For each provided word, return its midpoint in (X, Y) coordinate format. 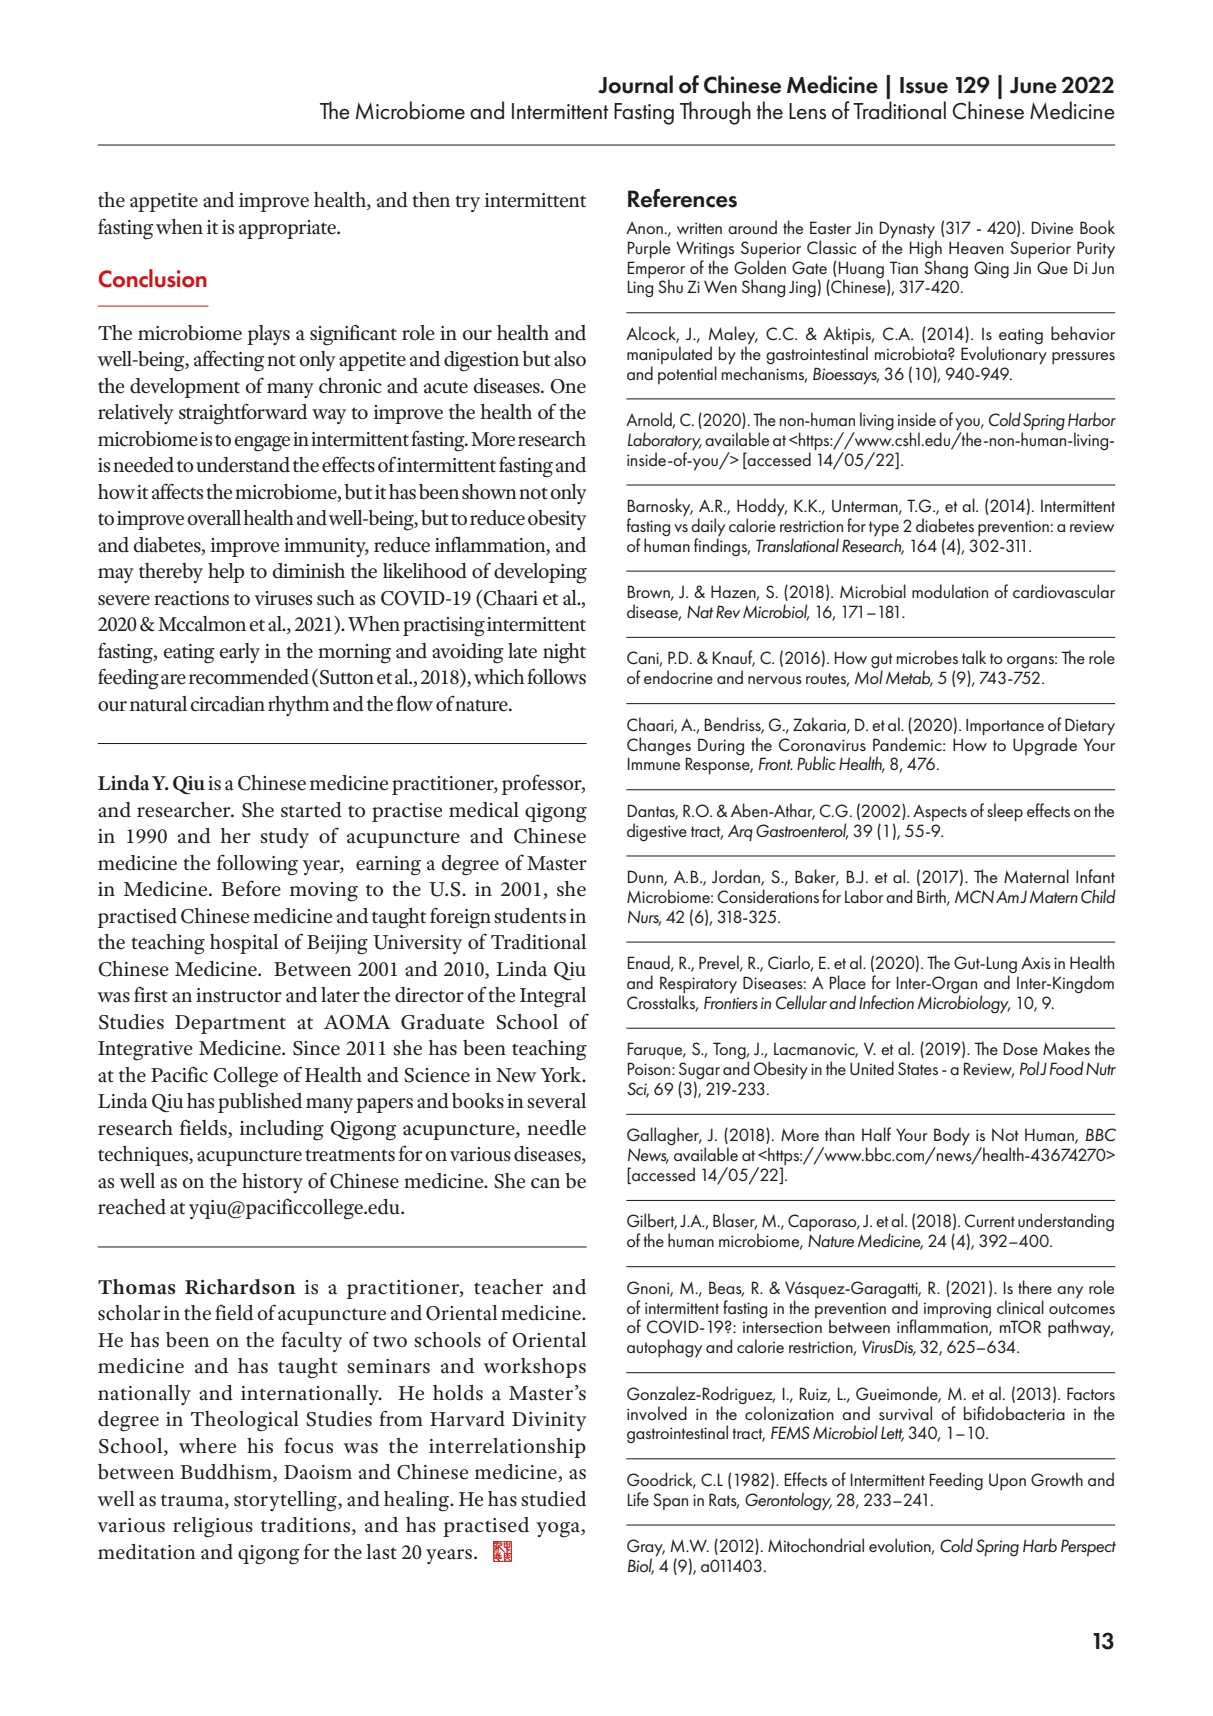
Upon (1007, 1481)
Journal (635, 84)
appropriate (288, 229)
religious (213, 1527)
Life (638, 1499)
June (1033, 85)
